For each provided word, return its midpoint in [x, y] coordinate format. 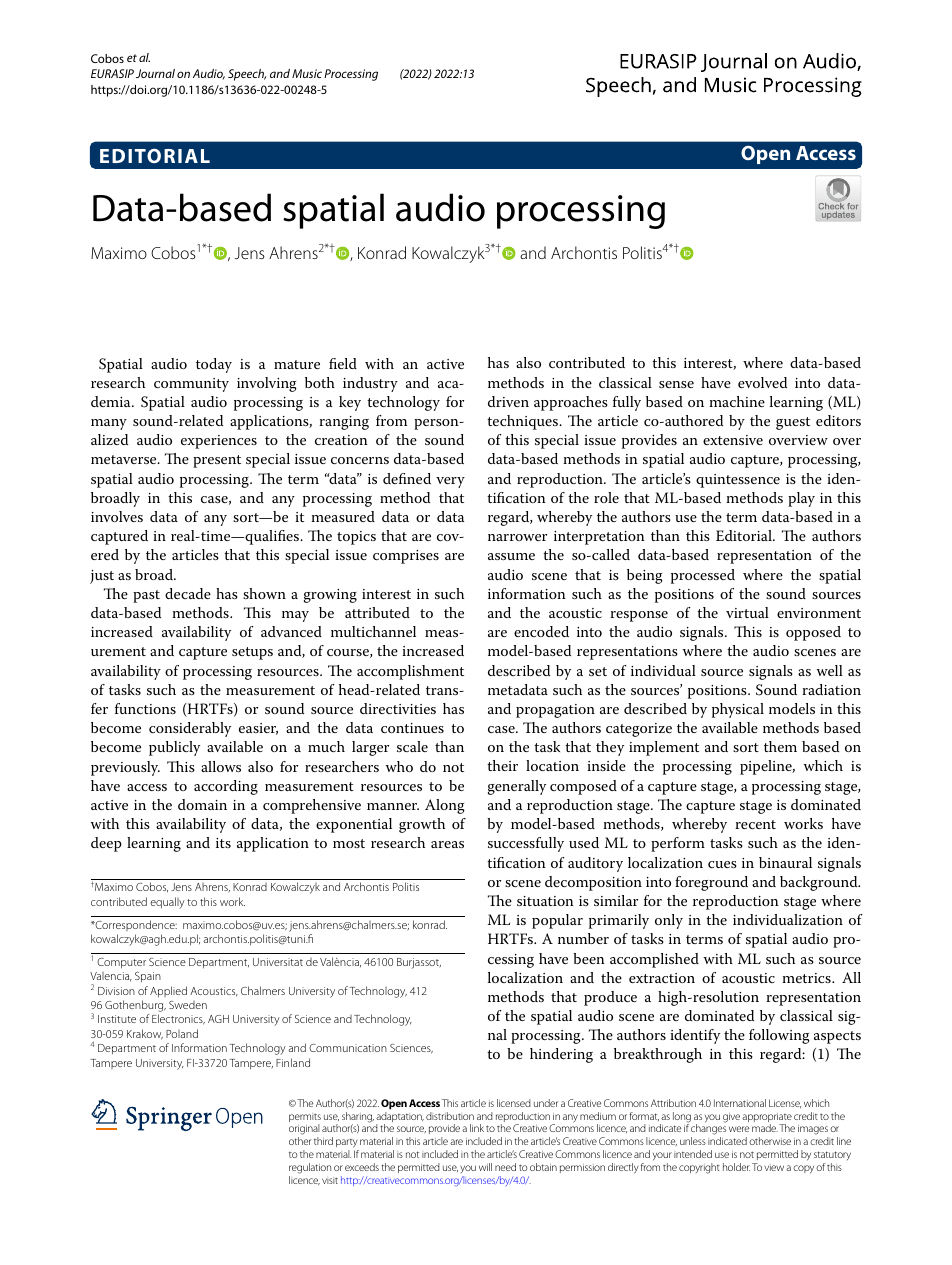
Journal [155, 73]
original [304, 1131]
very [450, 482]
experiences [219, 442]
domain [202, 804]
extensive [733, 440]
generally [517, 787]
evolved [762, 382]
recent [755, 824]
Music [307, 73]
